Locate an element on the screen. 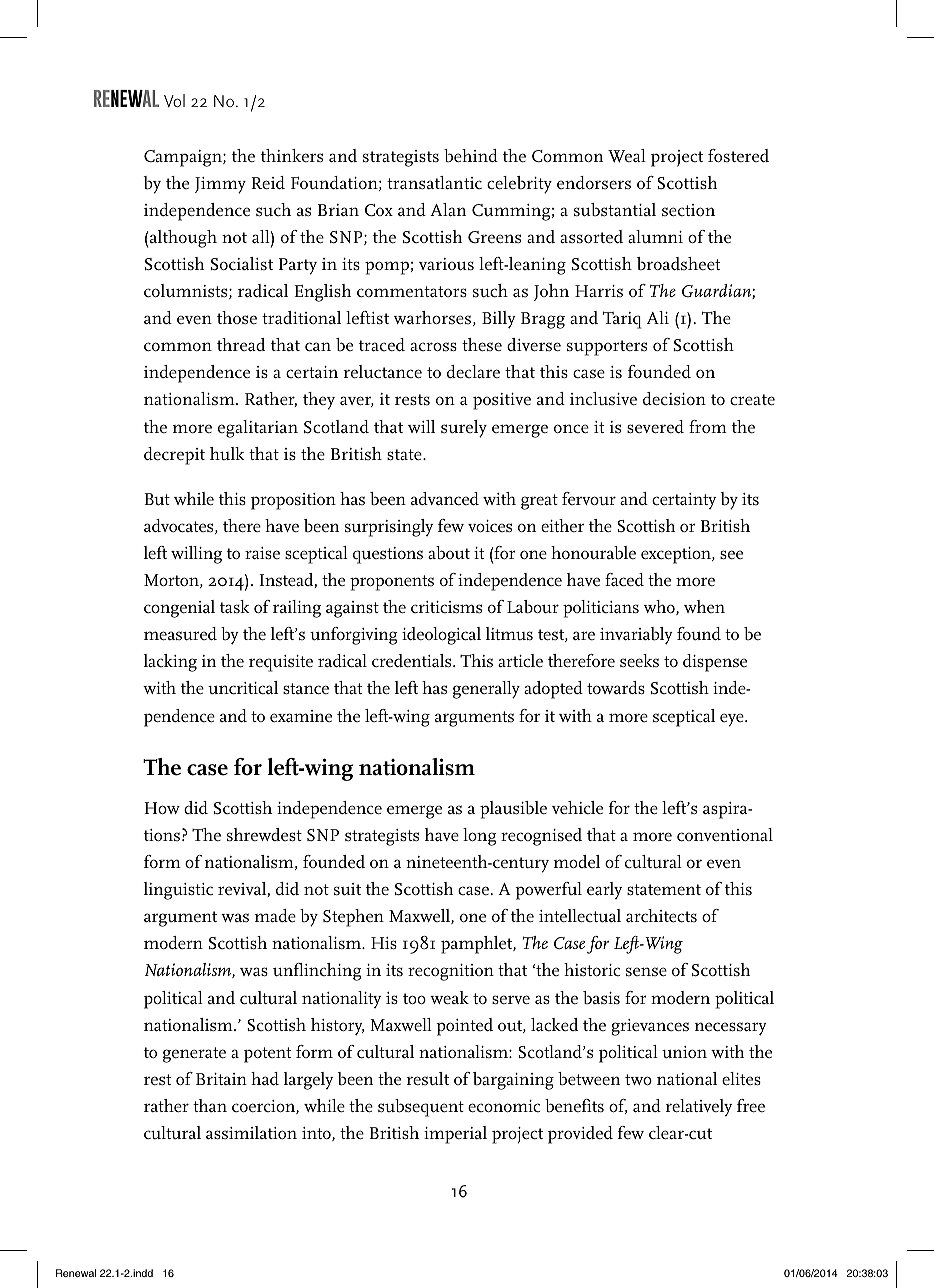  thread is located at coordinates (241, 344).
